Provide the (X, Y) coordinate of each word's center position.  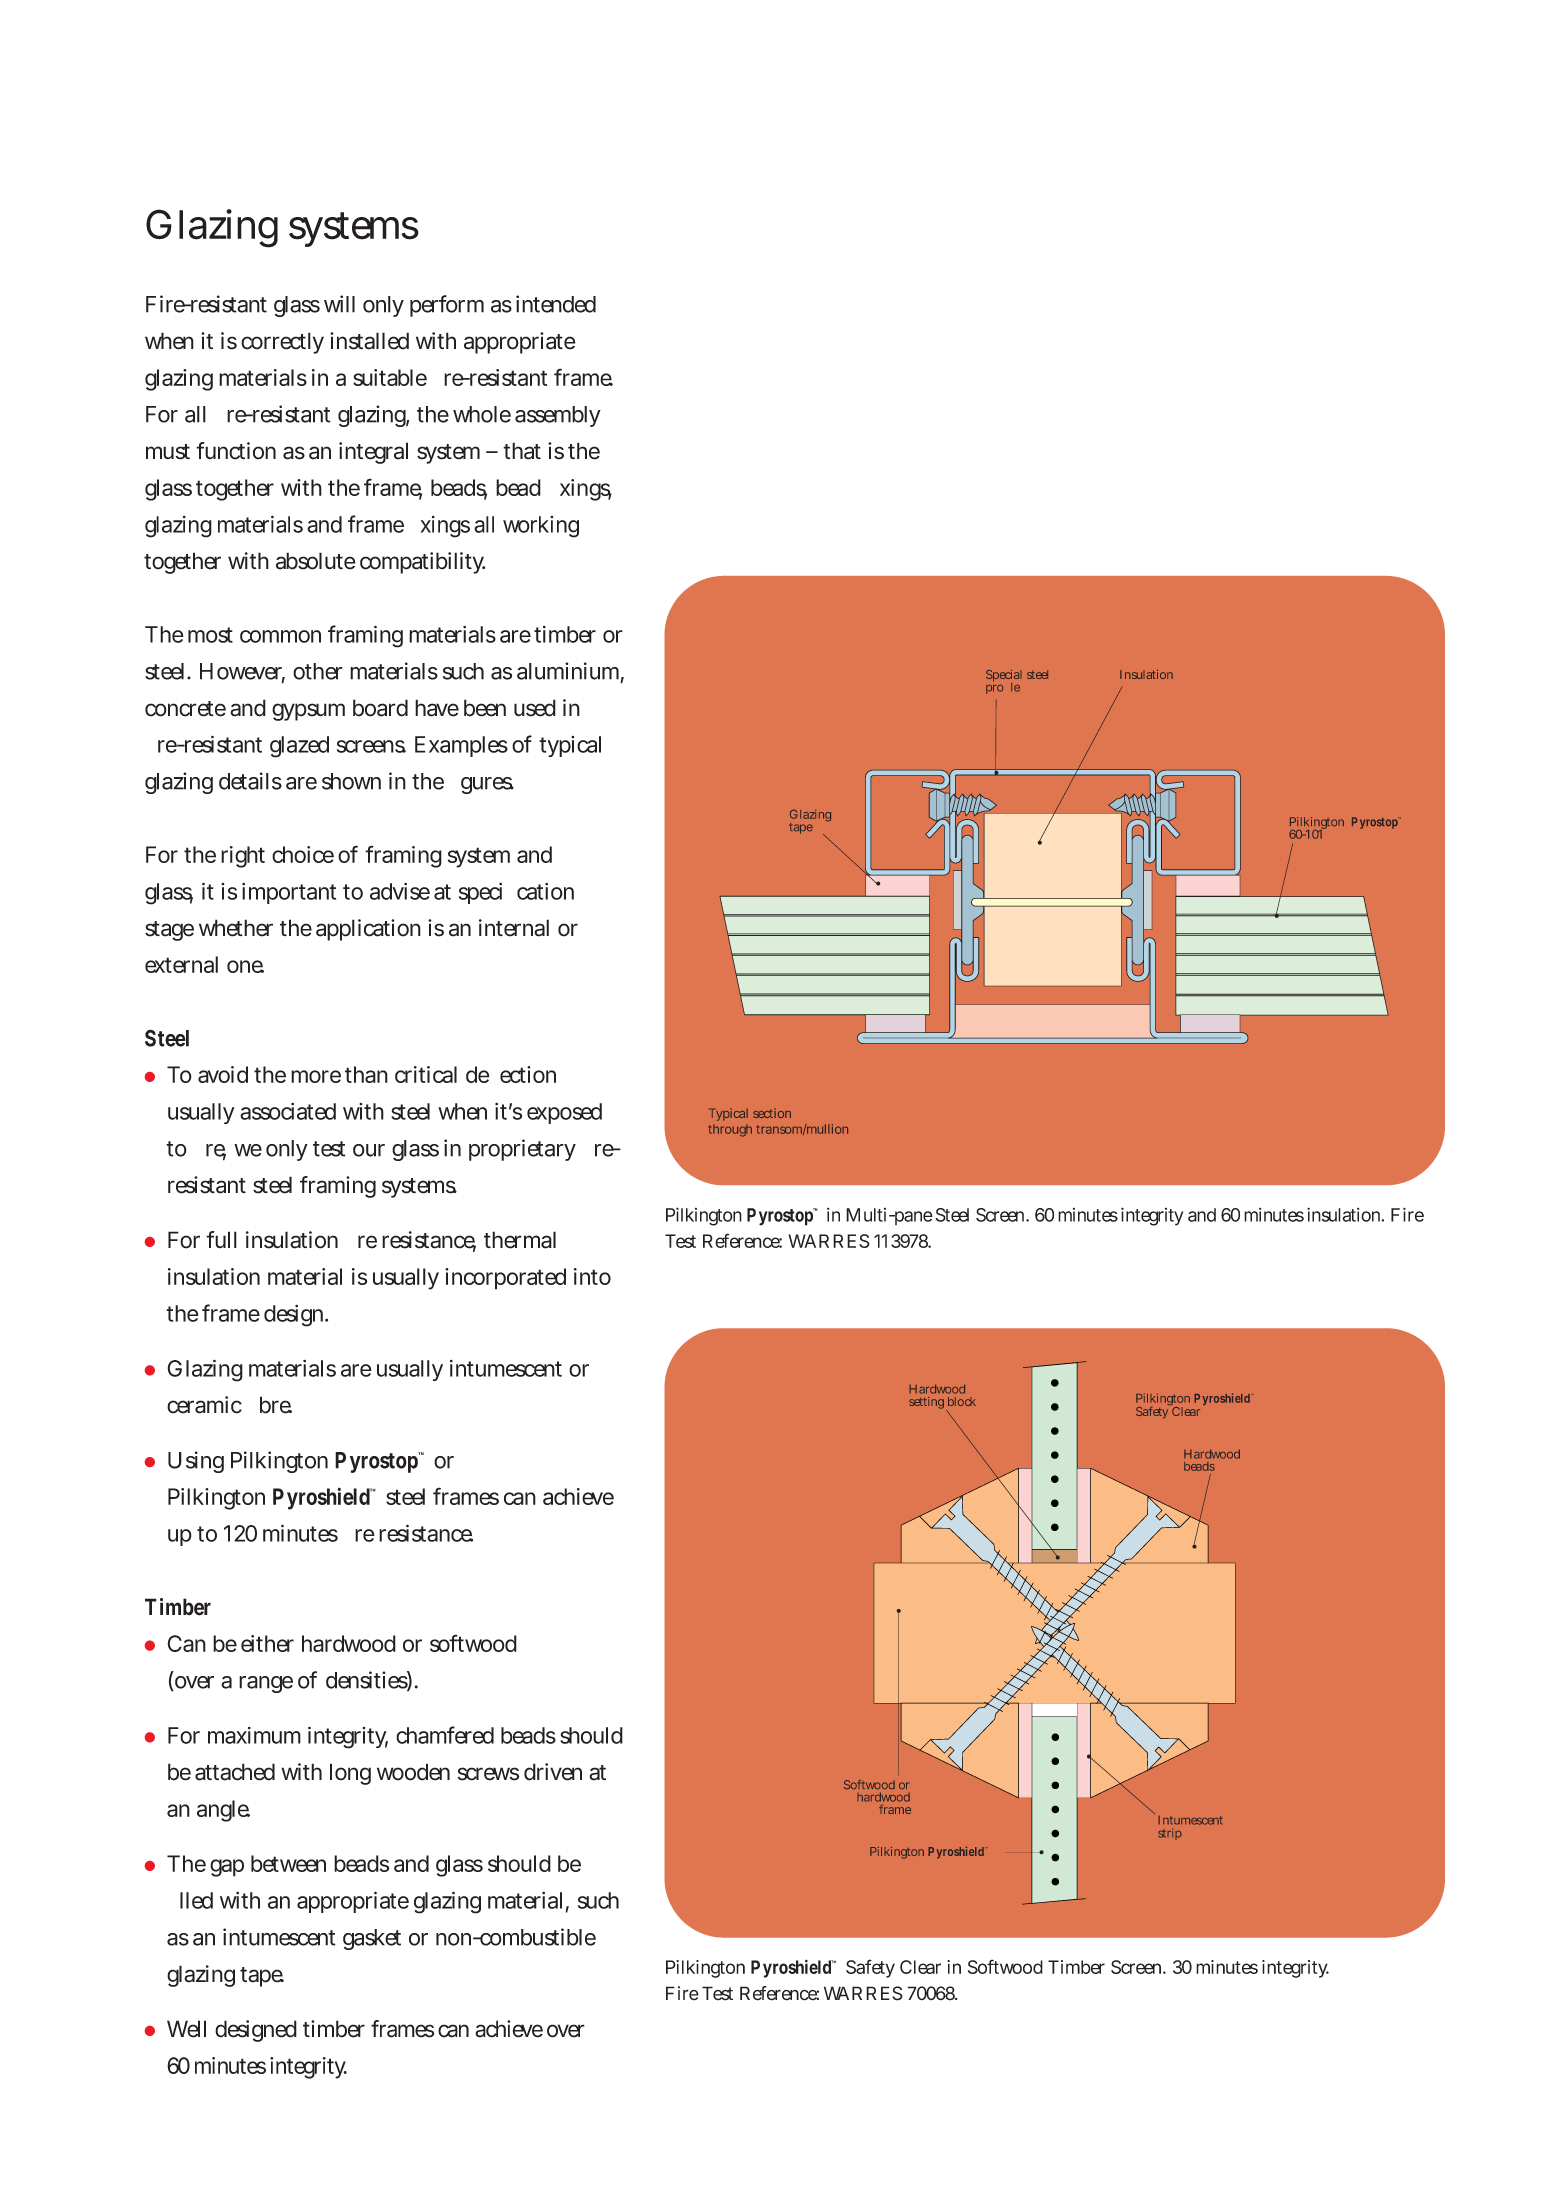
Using (196, 1462)
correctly (282, 343)
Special (1004, 677)
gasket (372, 1939)
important (289, 893)
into (592, 1276)
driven (553, 1772)
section (772, 1113)
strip (1170, 1834)
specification (516, 893)
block (962, 1401)
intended (556, 304)
